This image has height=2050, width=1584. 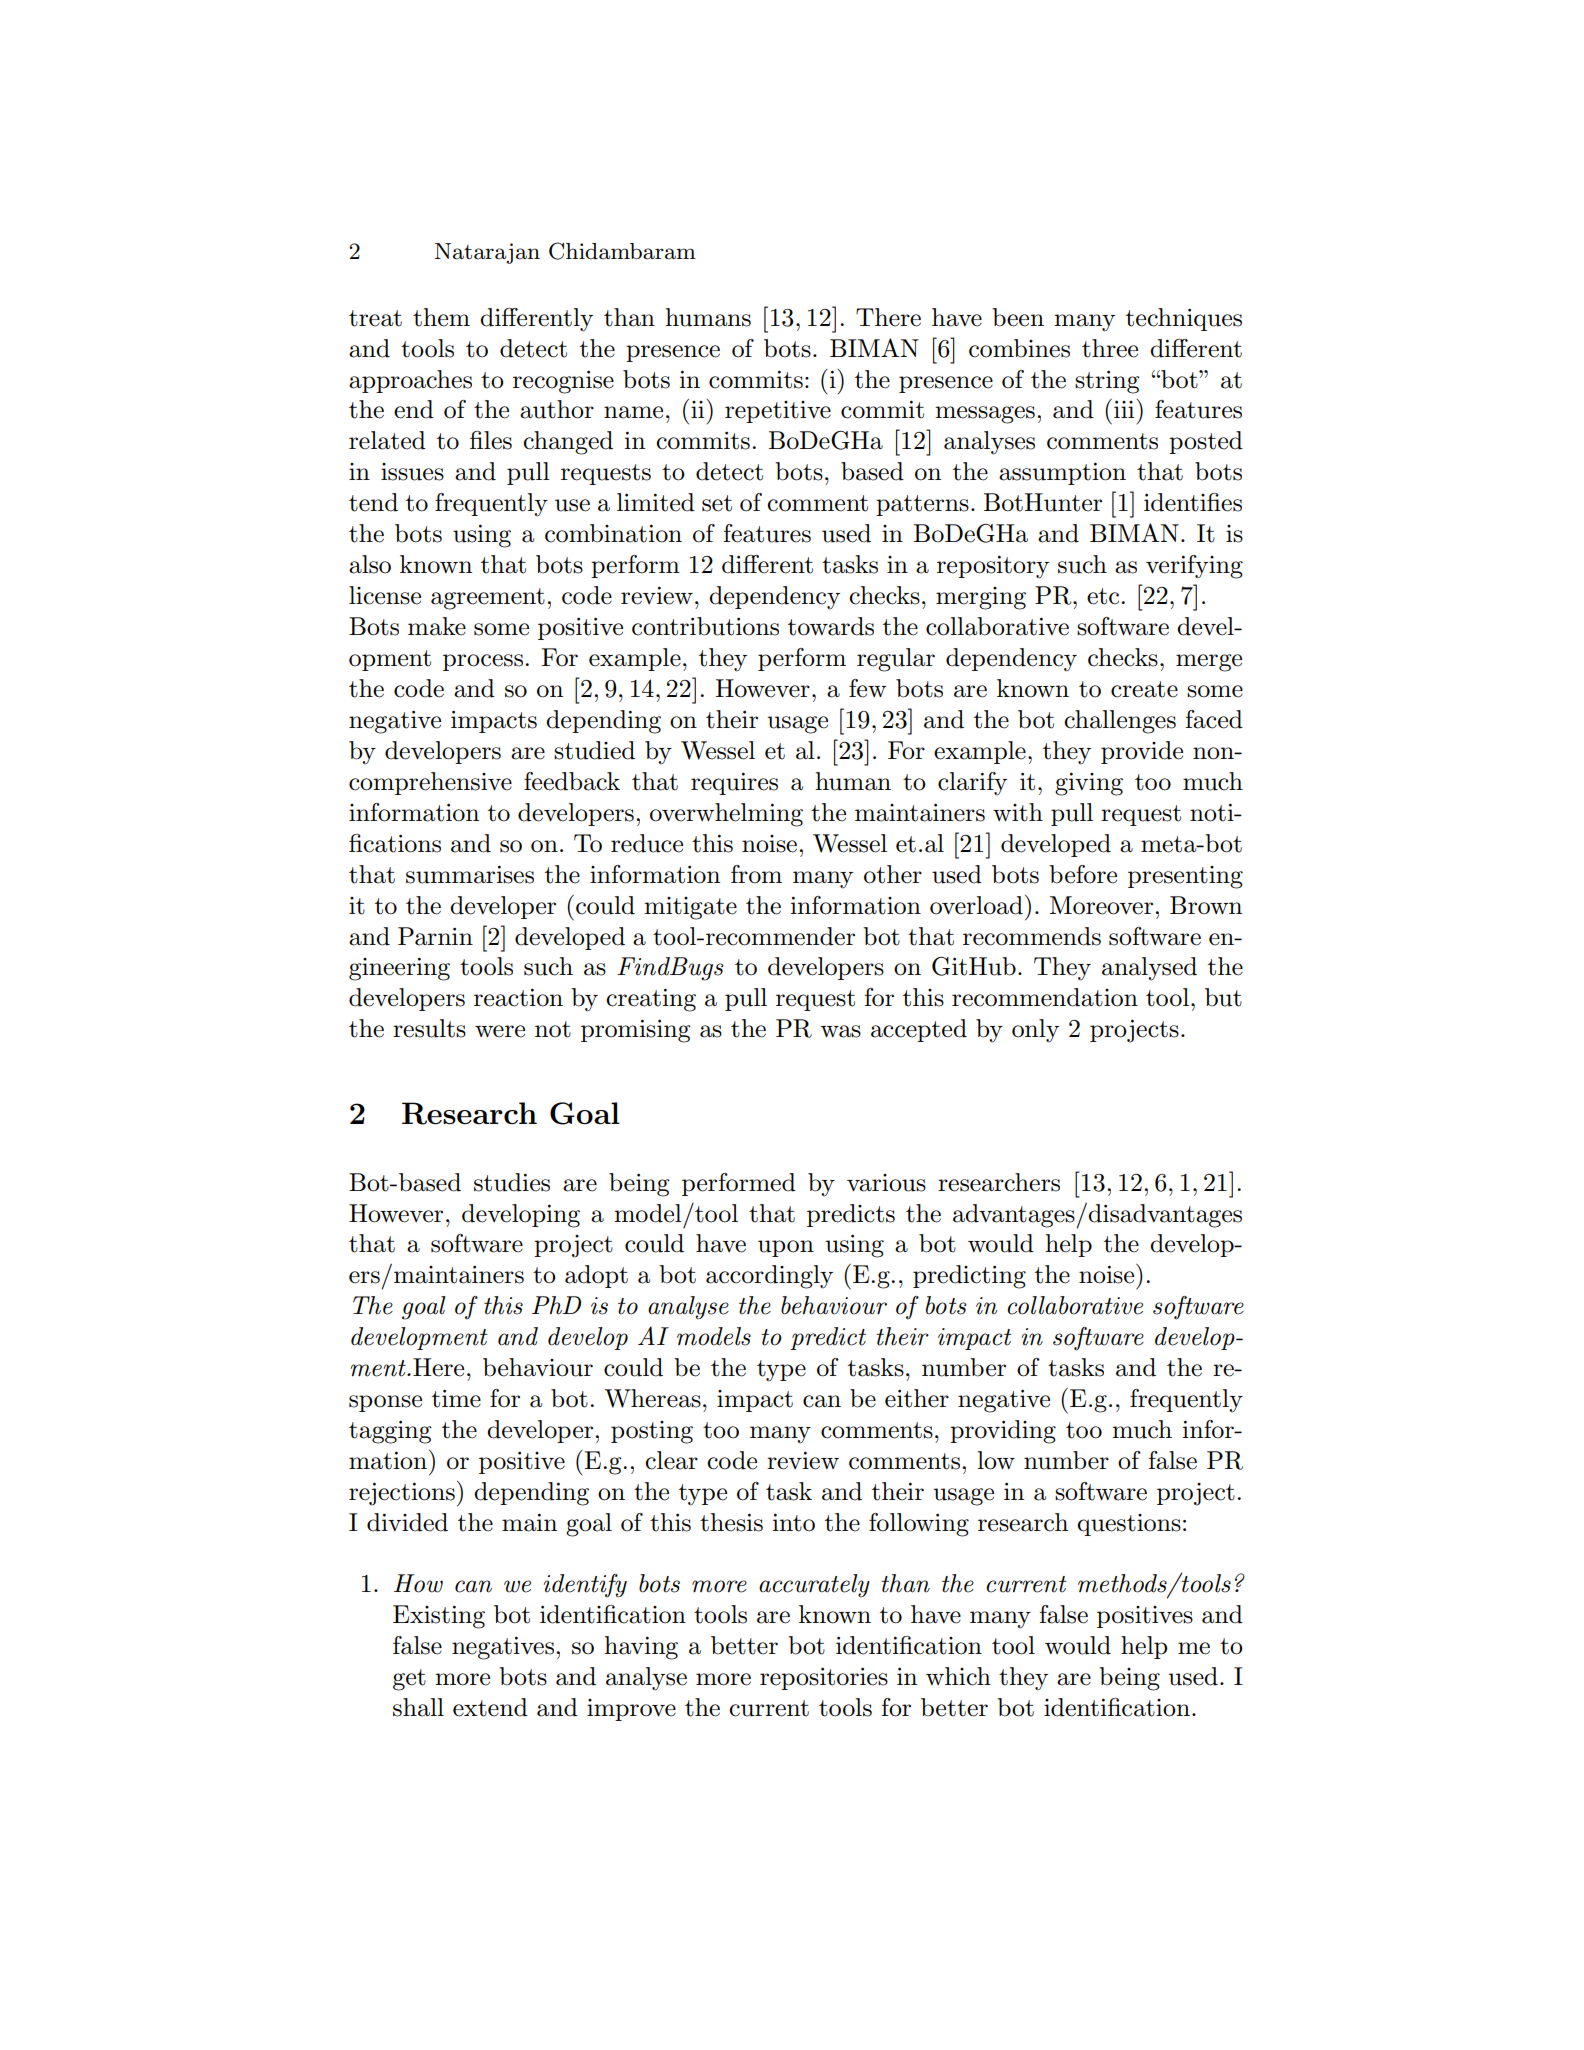 What do you see at coordinates (824, 1678) in the image?
I see `repositories` at bounding box center [824, 1678].
